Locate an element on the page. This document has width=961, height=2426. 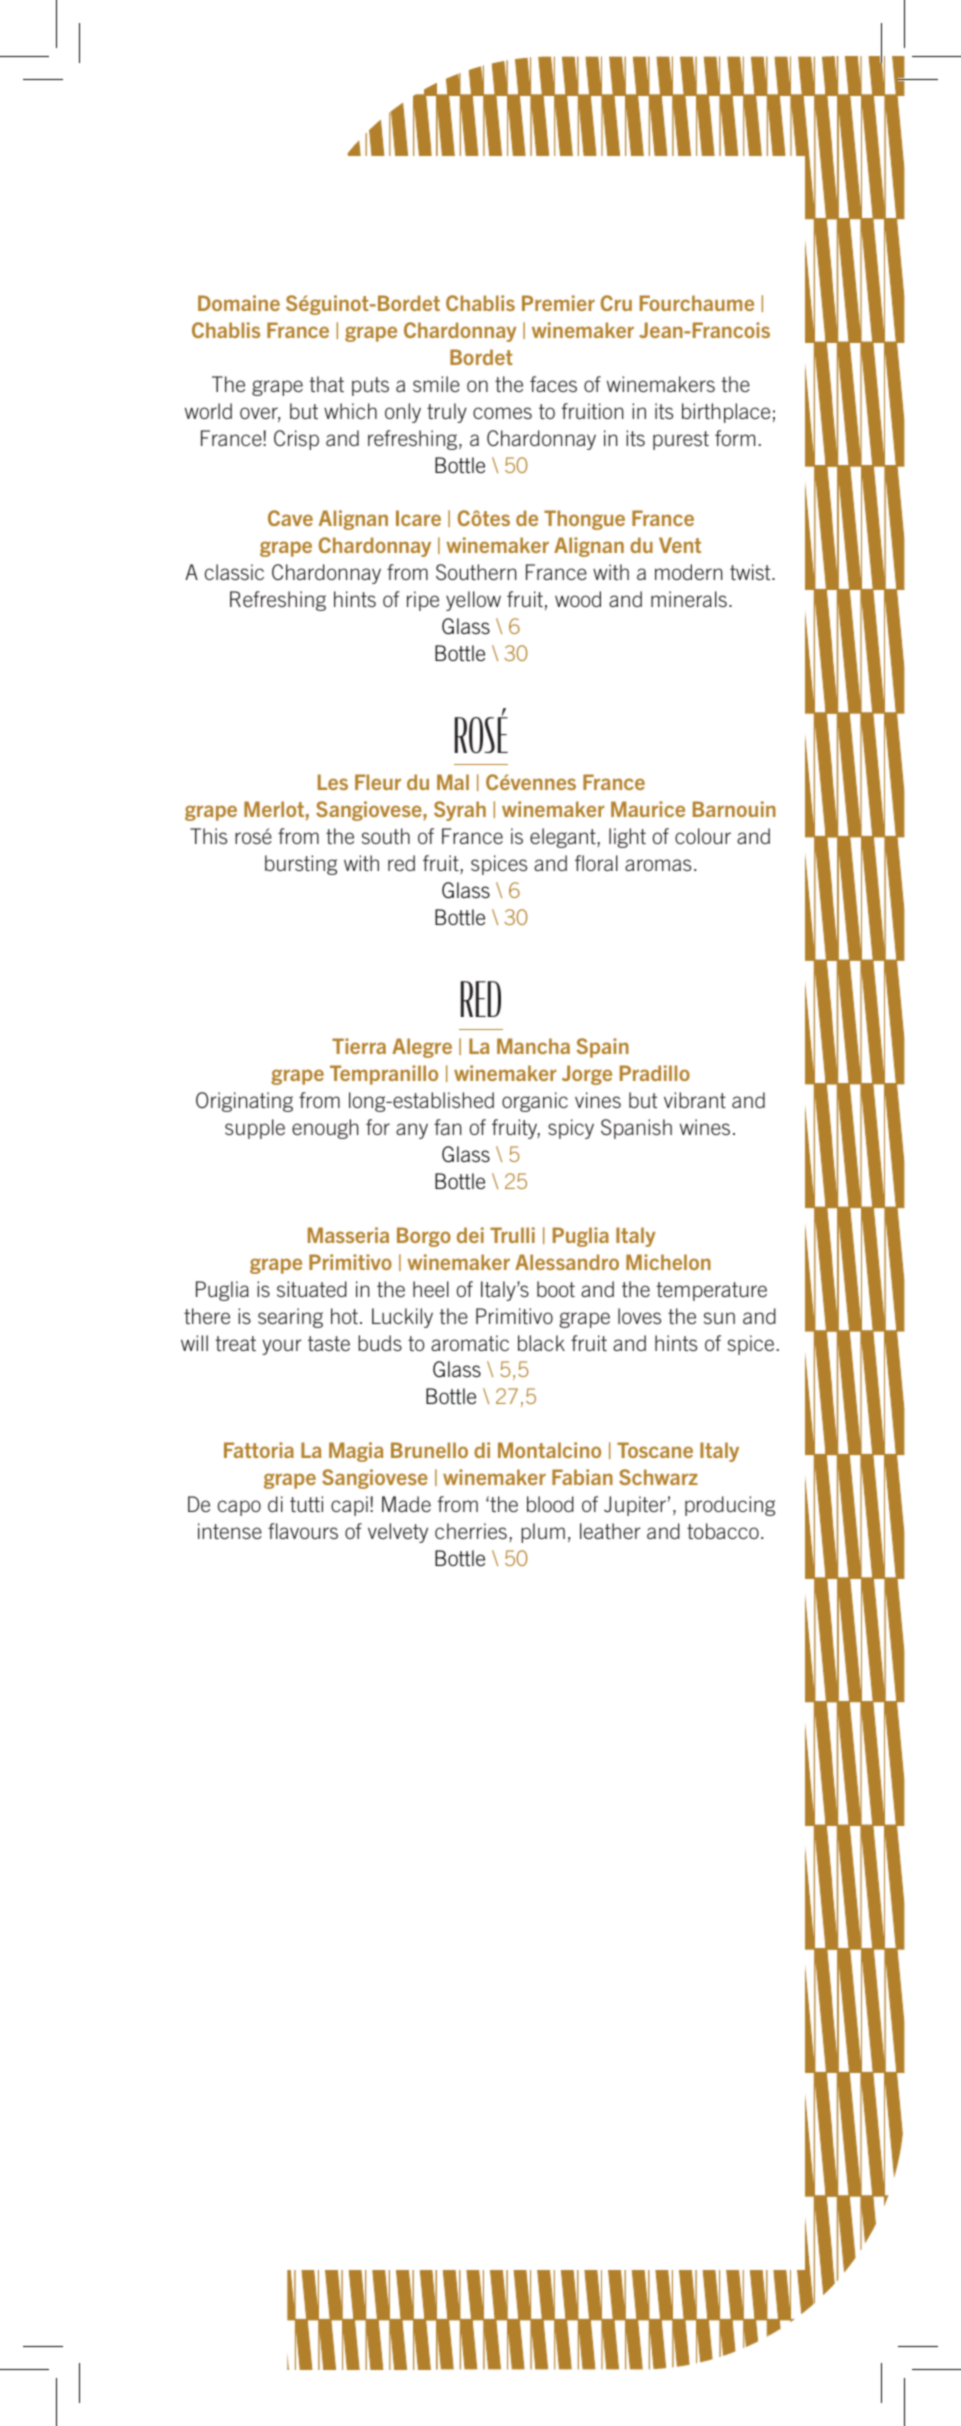
capo is located at coordinates (239, 1508).
